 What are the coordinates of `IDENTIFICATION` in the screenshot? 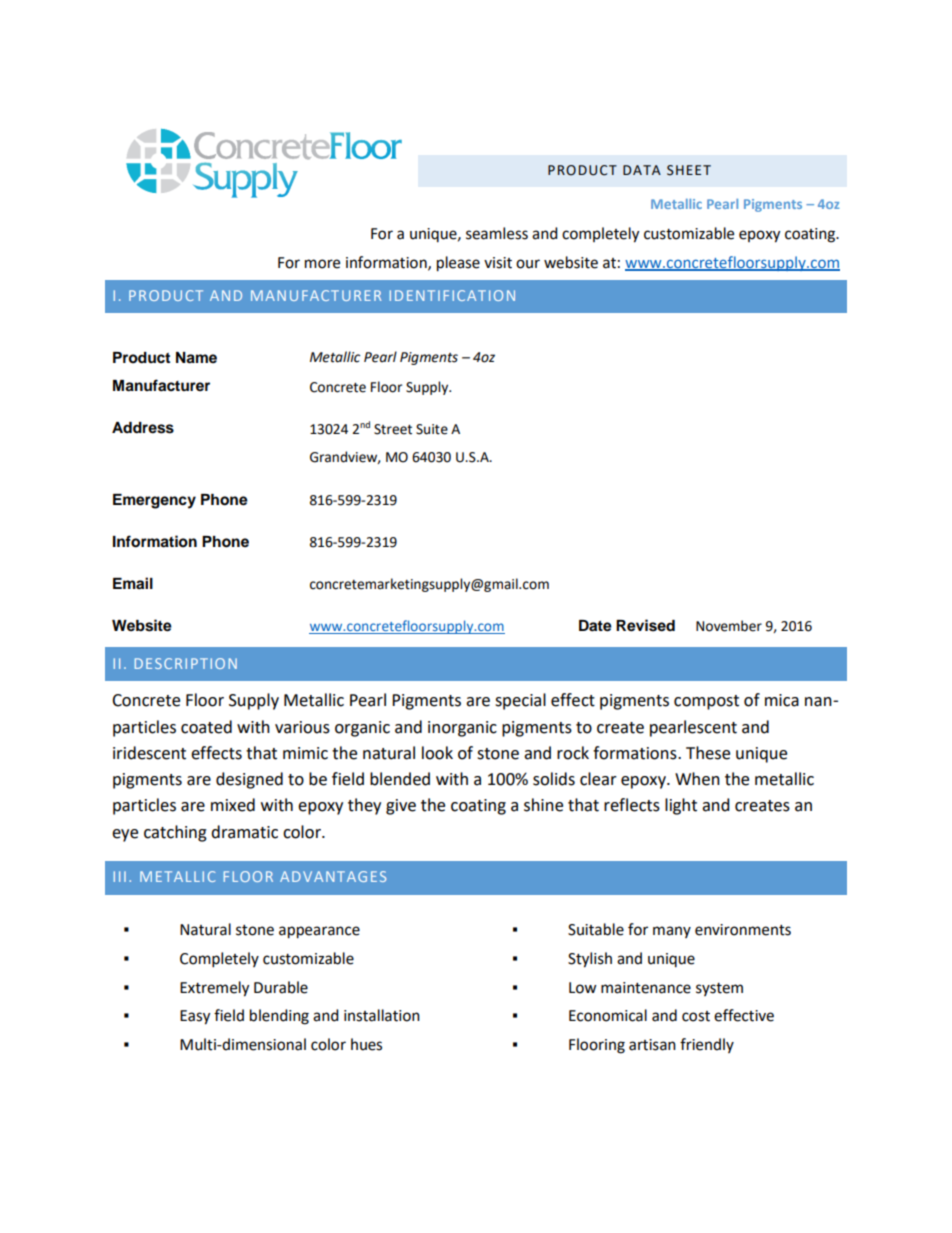 It's located at (452, 295).
